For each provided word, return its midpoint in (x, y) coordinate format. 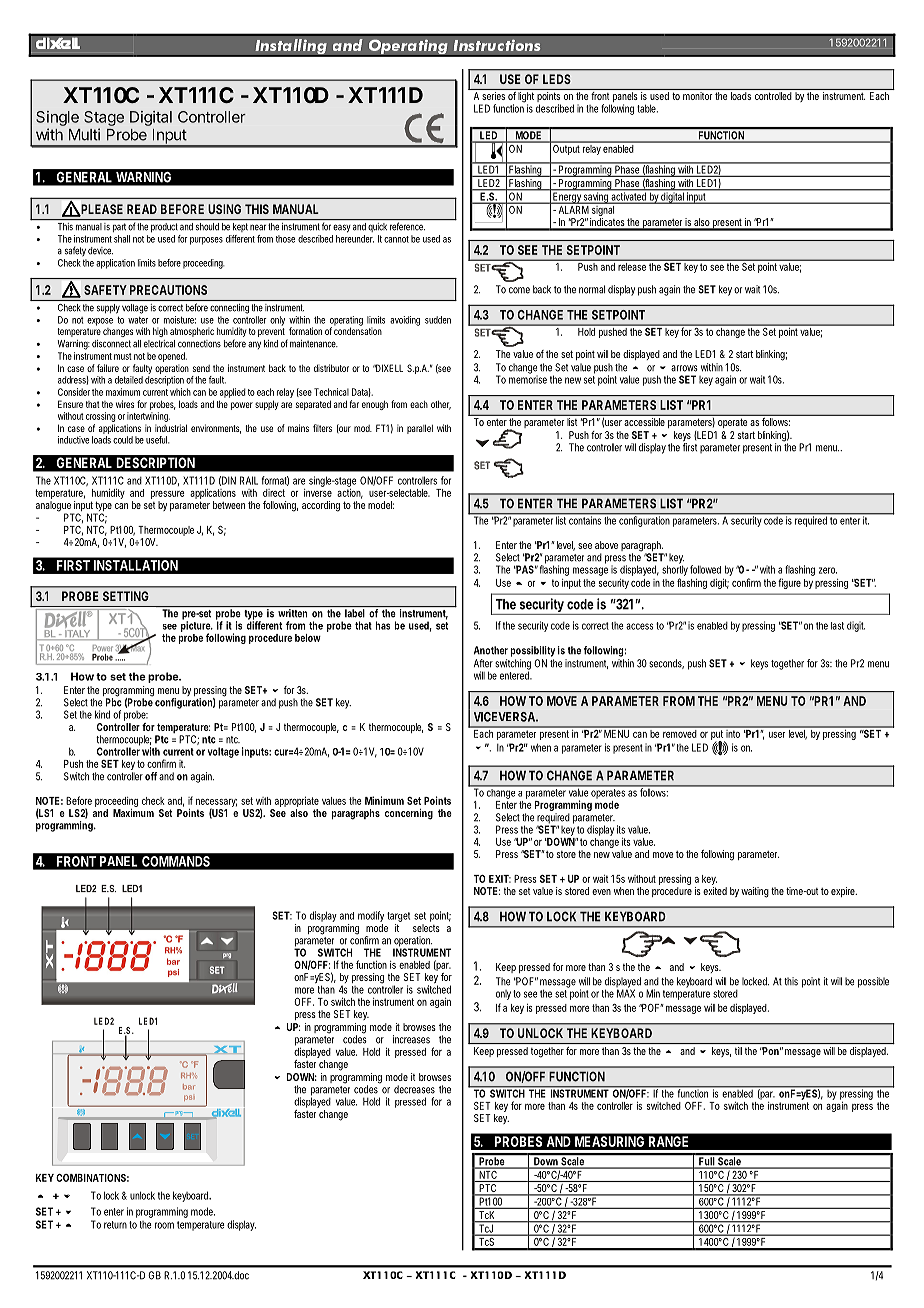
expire (844, 892)
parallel (420, 429)
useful (158, 440)
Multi (84, 134)
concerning (409, 814)
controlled (773, 96)
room (164, 1225)
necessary (216, 804)
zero (828, 570)
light (526, 97)
